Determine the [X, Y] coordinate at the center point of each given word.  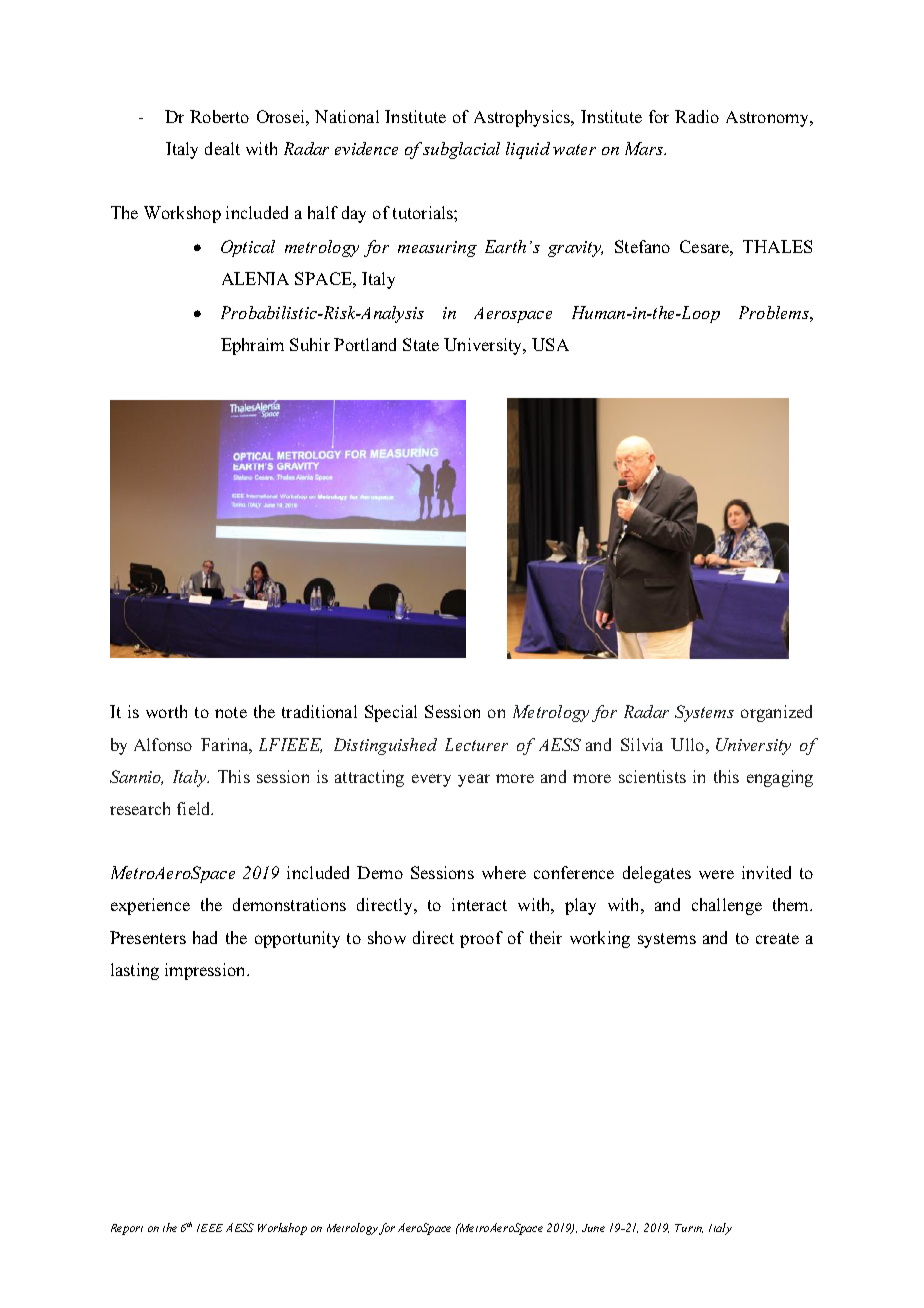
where [504, 872]
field [195, 808]
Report [127, 1229]
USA [550, 344]
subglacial [461, 150]
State [421, 344]
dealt [222, 148]
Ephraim [252, 346]
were [716, 874]
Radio [697, 116]
